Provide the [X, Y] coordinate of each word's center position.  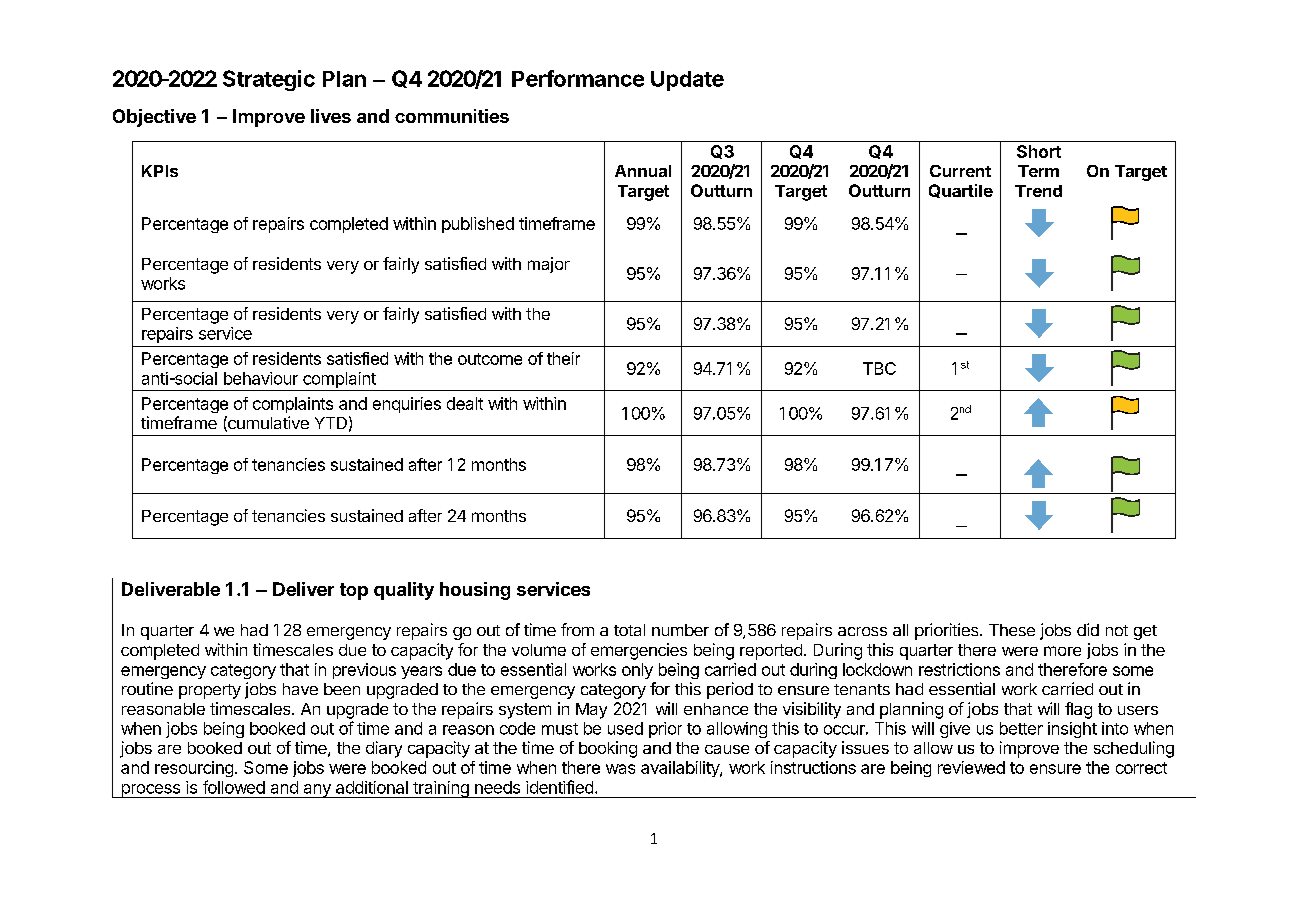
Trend [1038, 191]
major [549, 265]
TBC [879, 368]
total [629, 630]
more [1062, 651]
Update [687, 81]
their [563, 358]
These [1012, 630]
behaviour [261, 378]
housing [475, 591]
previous [364, 671]
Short [1039, 151]
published [478, 225]
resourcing [194, 769]
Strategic [269, 80]
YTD [331, 423]
